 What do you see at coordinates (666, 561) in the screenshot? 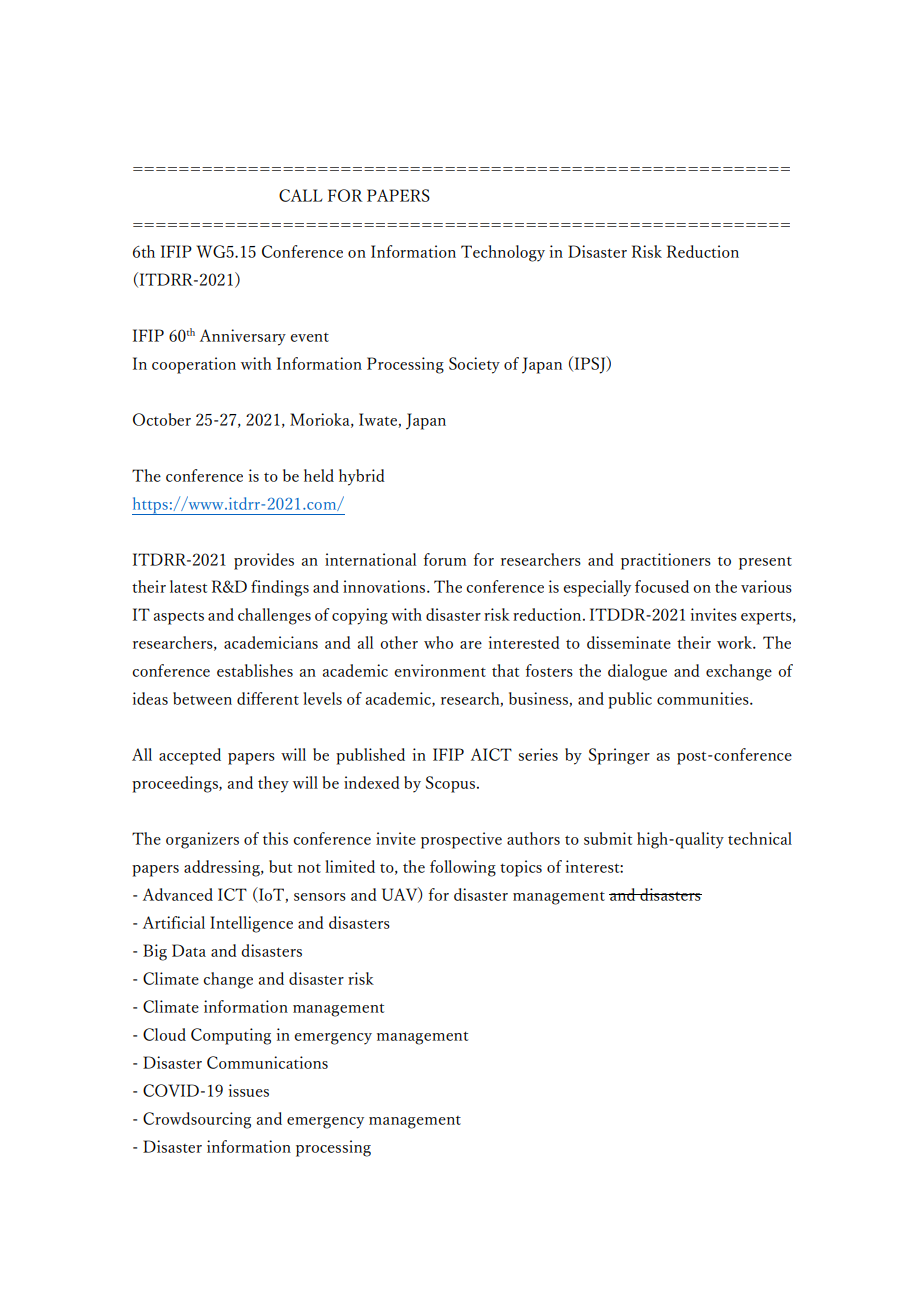
I see `practitioners` at bounding box center [666, 561].
